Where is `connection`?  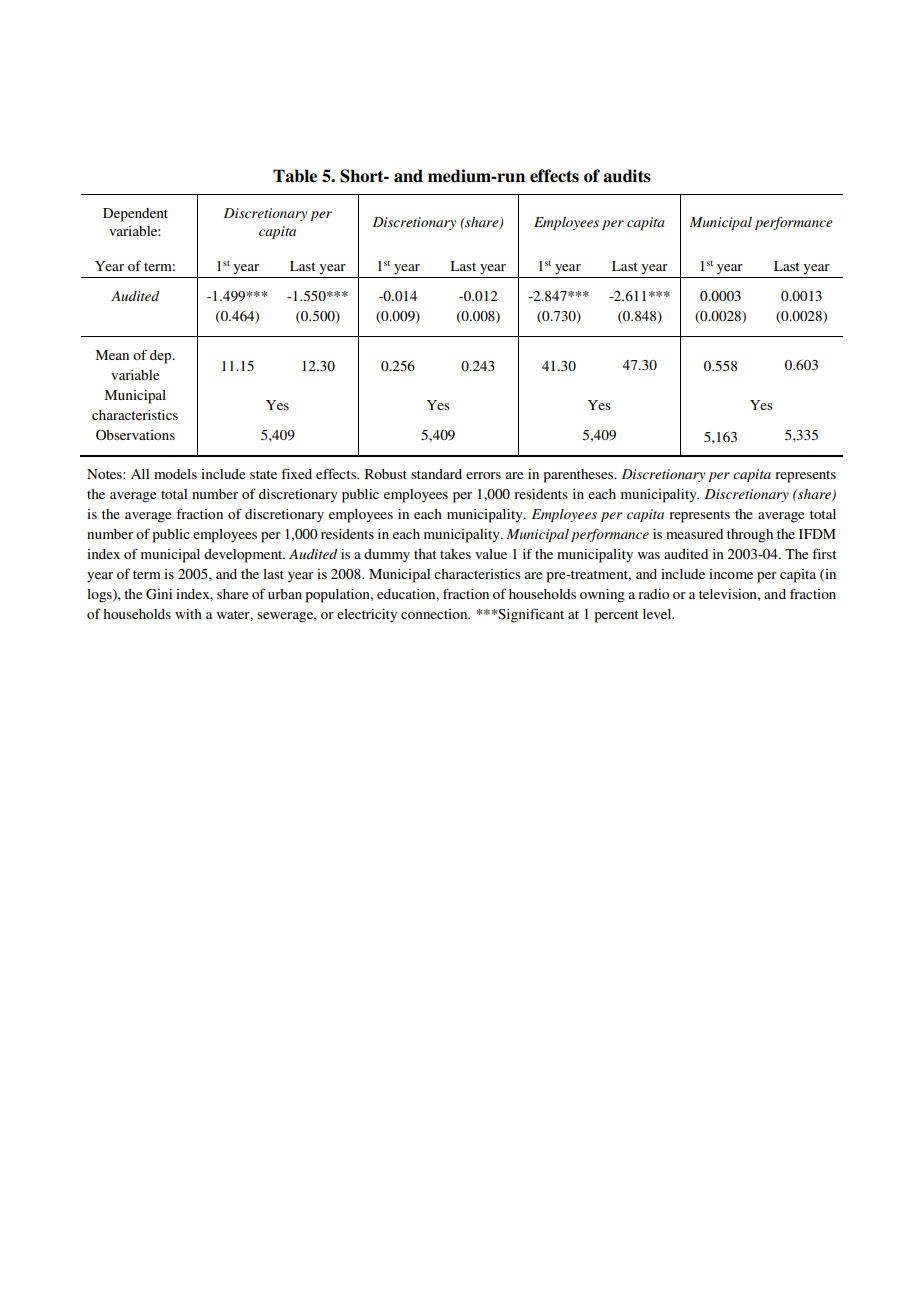 connection is located at coordinates (435, 614).
